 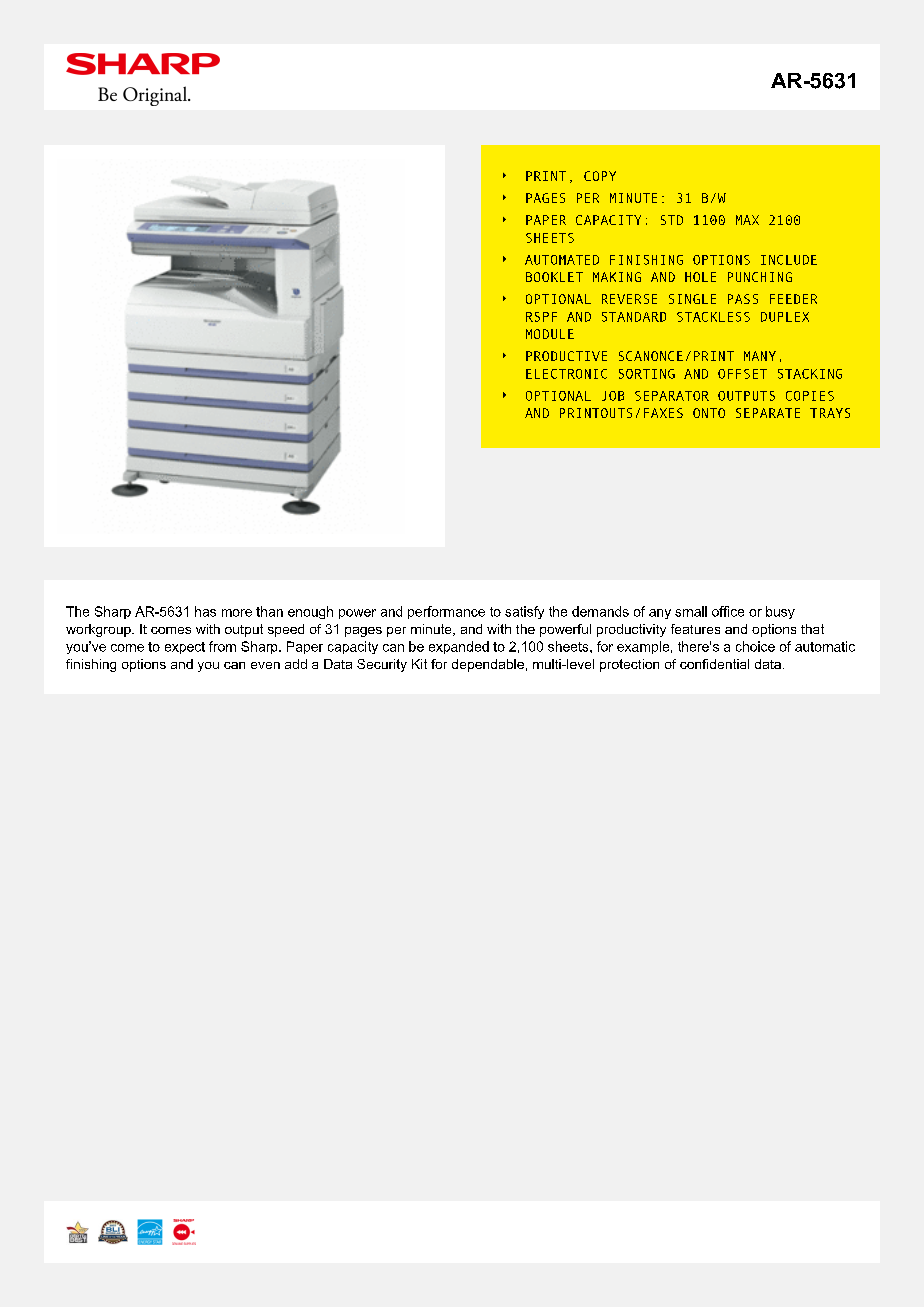 I want to click on ELECTRONIC, so click(x=566, y=374).
